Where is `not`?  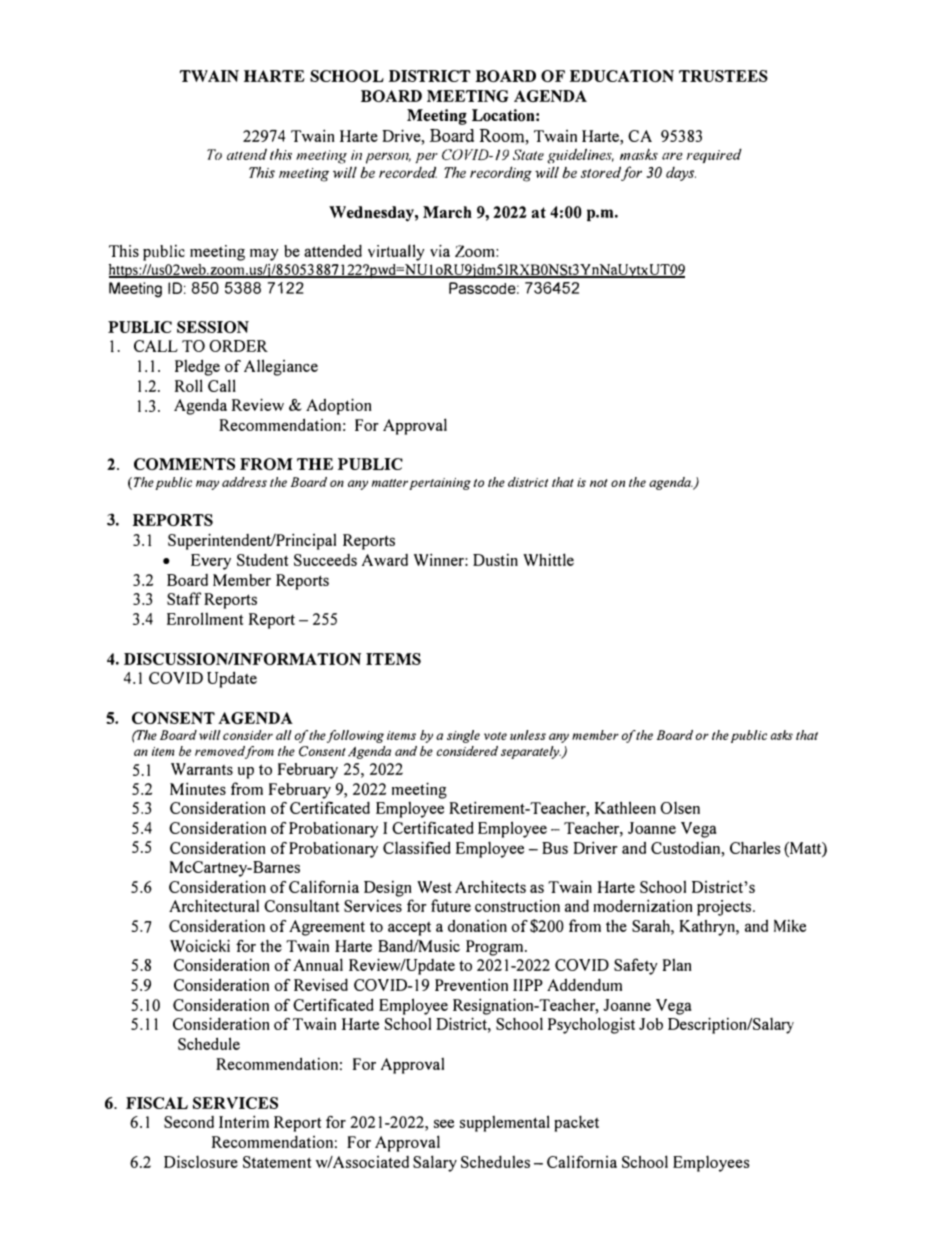 not is located at coordinates (598, 483).
